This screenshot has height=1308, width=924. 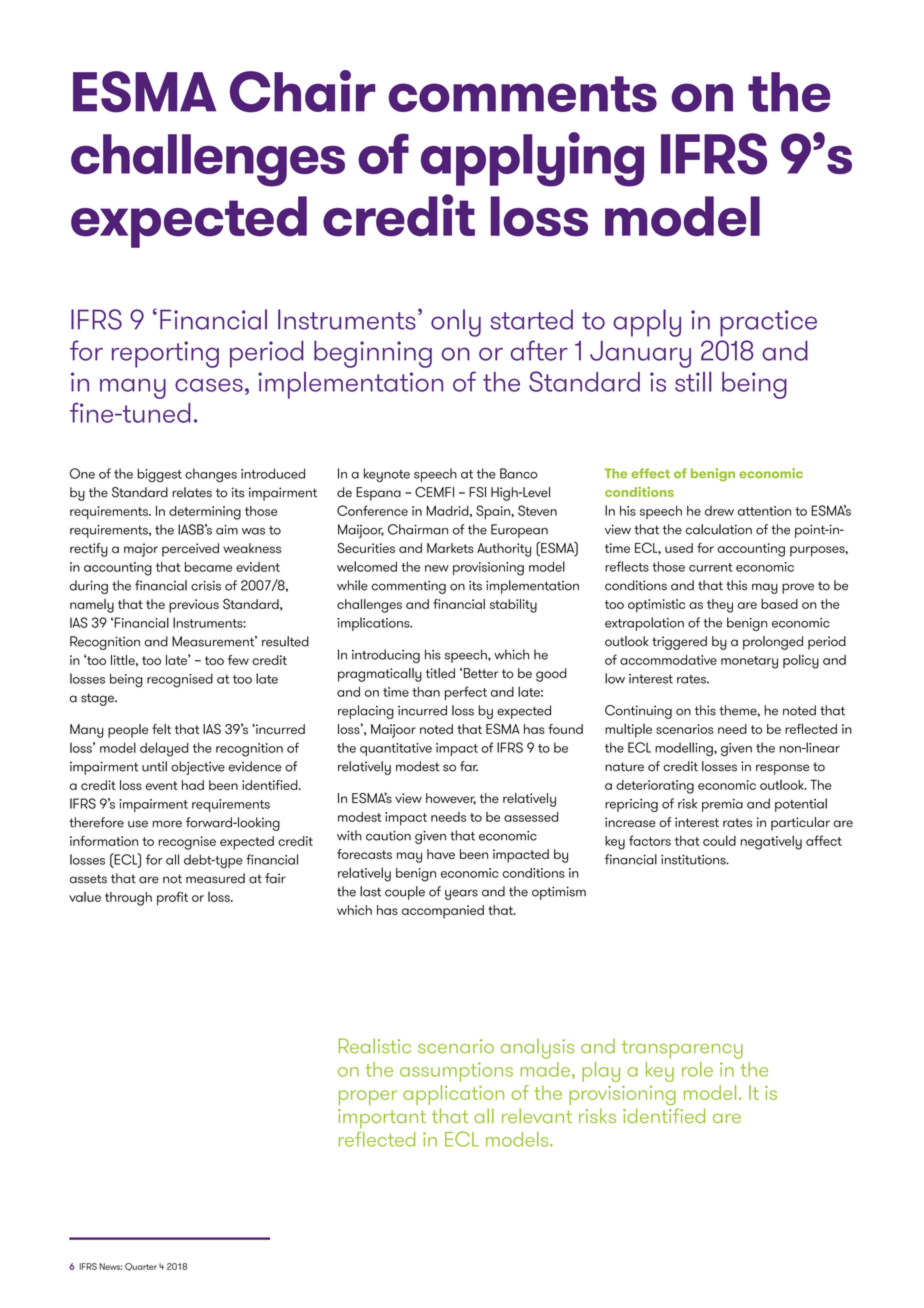 What do you see at coordinates (209, 385) in the screenshot?
I see `cases` at bounding box center [209, 385].
